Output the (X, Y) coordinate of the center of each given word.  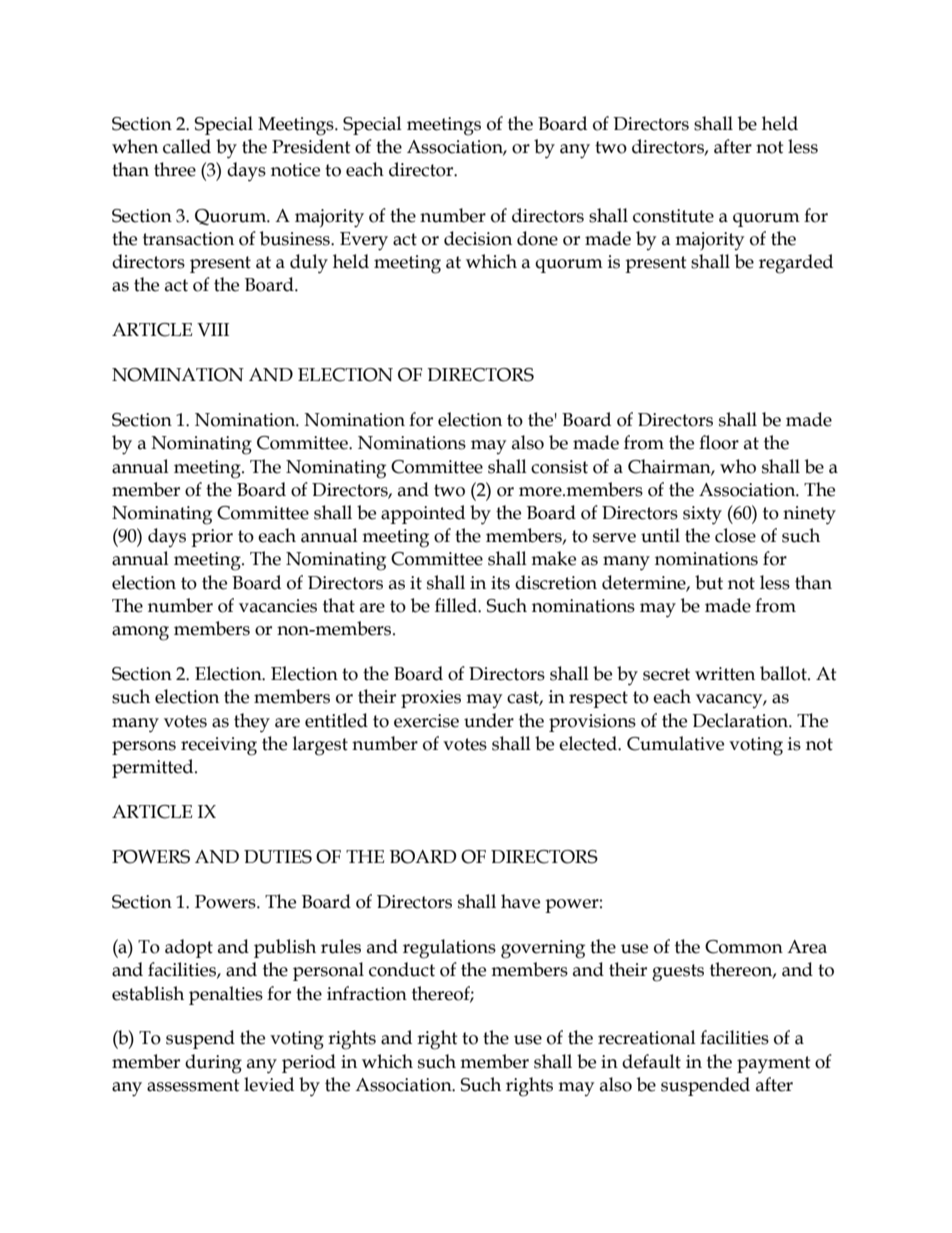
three (175, 169)
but (709, 582)
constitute (673, 216)
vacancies (278, 606)
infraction (367, 993)
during (213, 1064)
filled (457, 605)
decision (478, 238)
